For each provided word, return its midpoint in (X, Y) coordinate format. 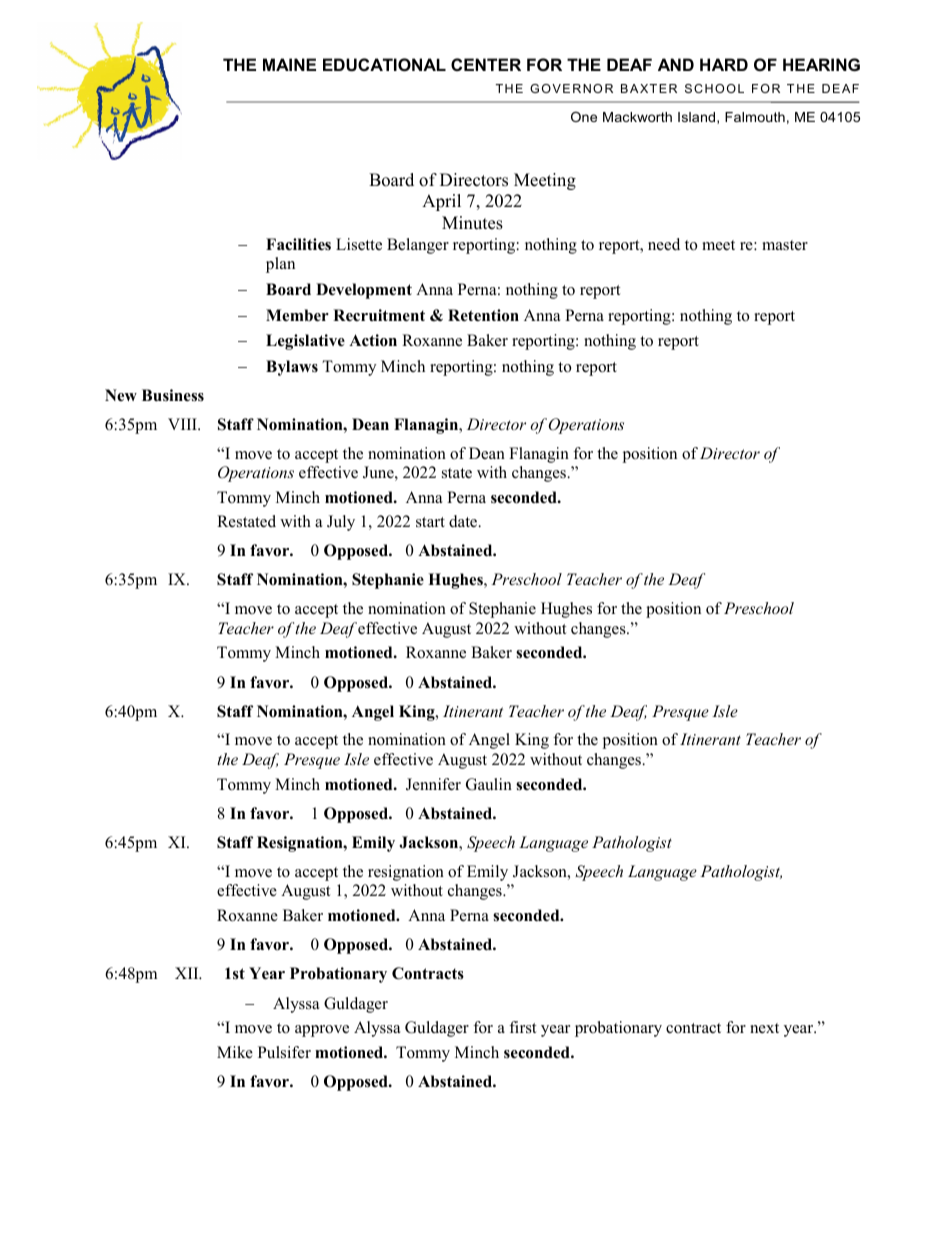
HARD (724, 64)
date (464, 521)
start (430, 522)
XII (188, 973)
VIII (183, 424)
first (522, 1027)
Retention (483, 315)
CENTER (486, 64)
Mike (235, 1052)
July (341, 523)
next (764, 1028)
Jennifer (433, 784)
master (785, 245)
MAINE (289, 64)
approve (322, 1031)
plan (280, 265)
